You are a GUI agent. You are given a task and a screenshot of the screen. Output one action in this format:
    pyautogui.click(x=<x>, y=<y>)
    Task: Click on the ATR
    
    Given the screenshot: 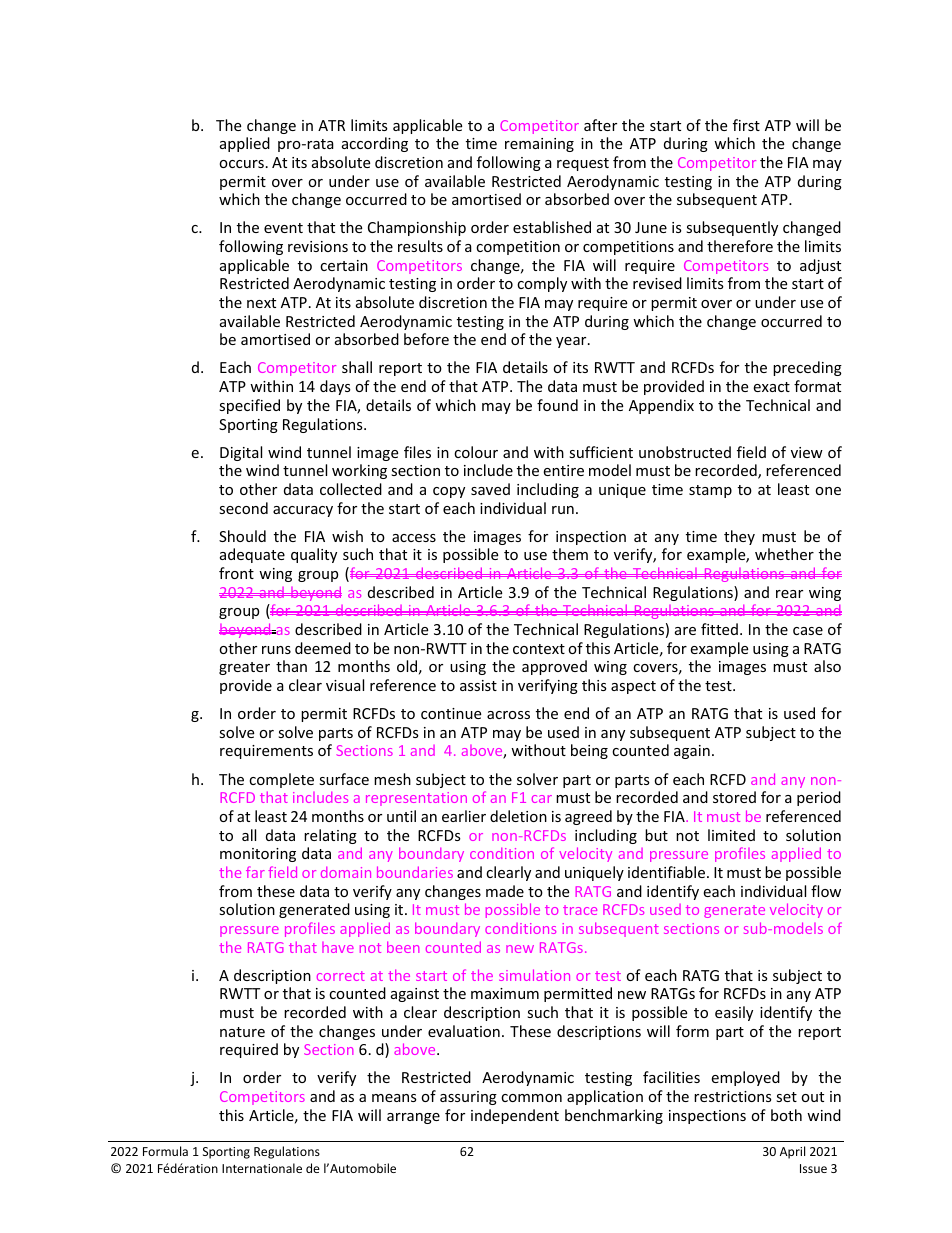 What is the action you would take?
    pyautogui.click(x=331, y=125)
